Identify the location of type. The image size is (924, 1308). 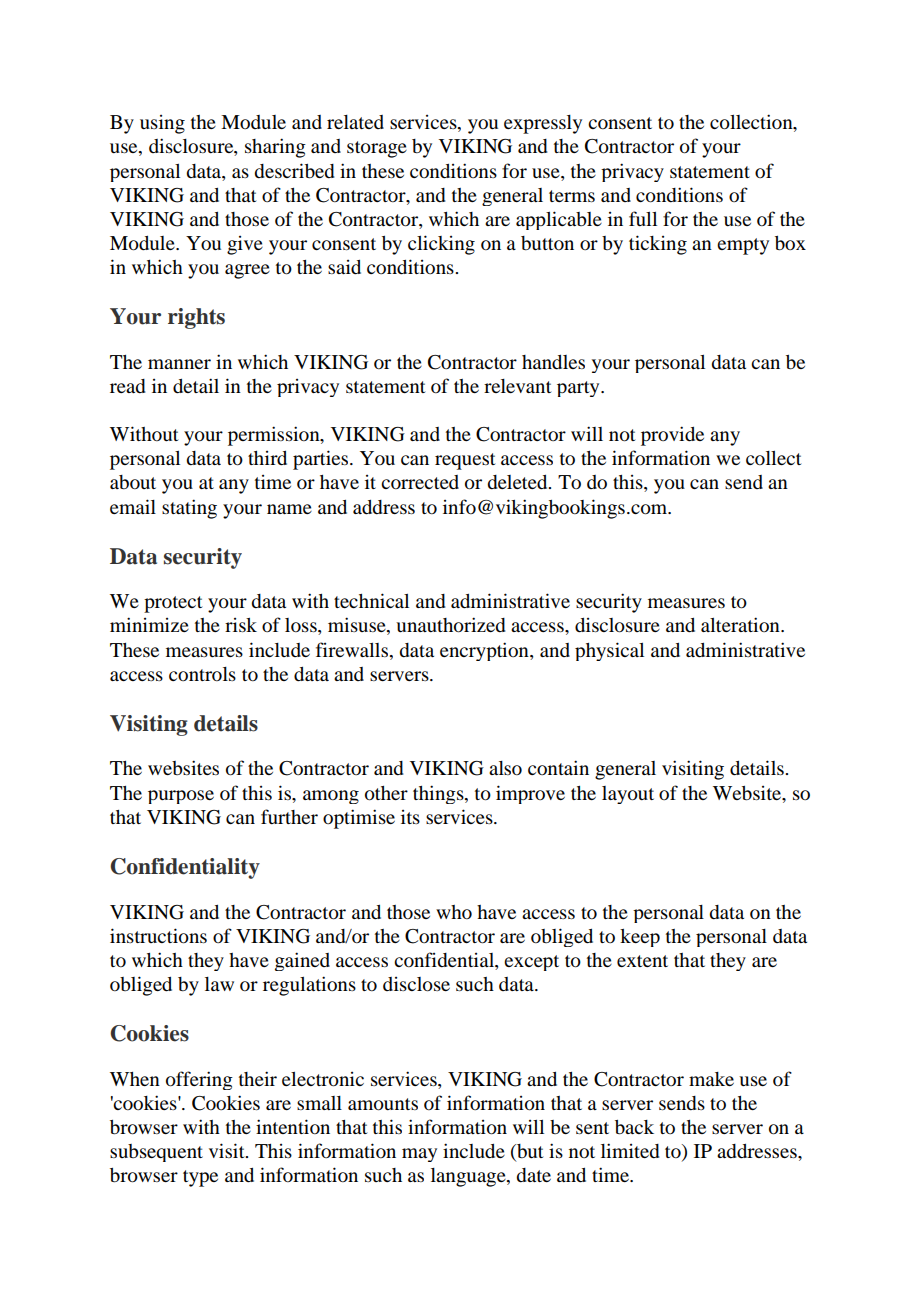
(200, 1178).
